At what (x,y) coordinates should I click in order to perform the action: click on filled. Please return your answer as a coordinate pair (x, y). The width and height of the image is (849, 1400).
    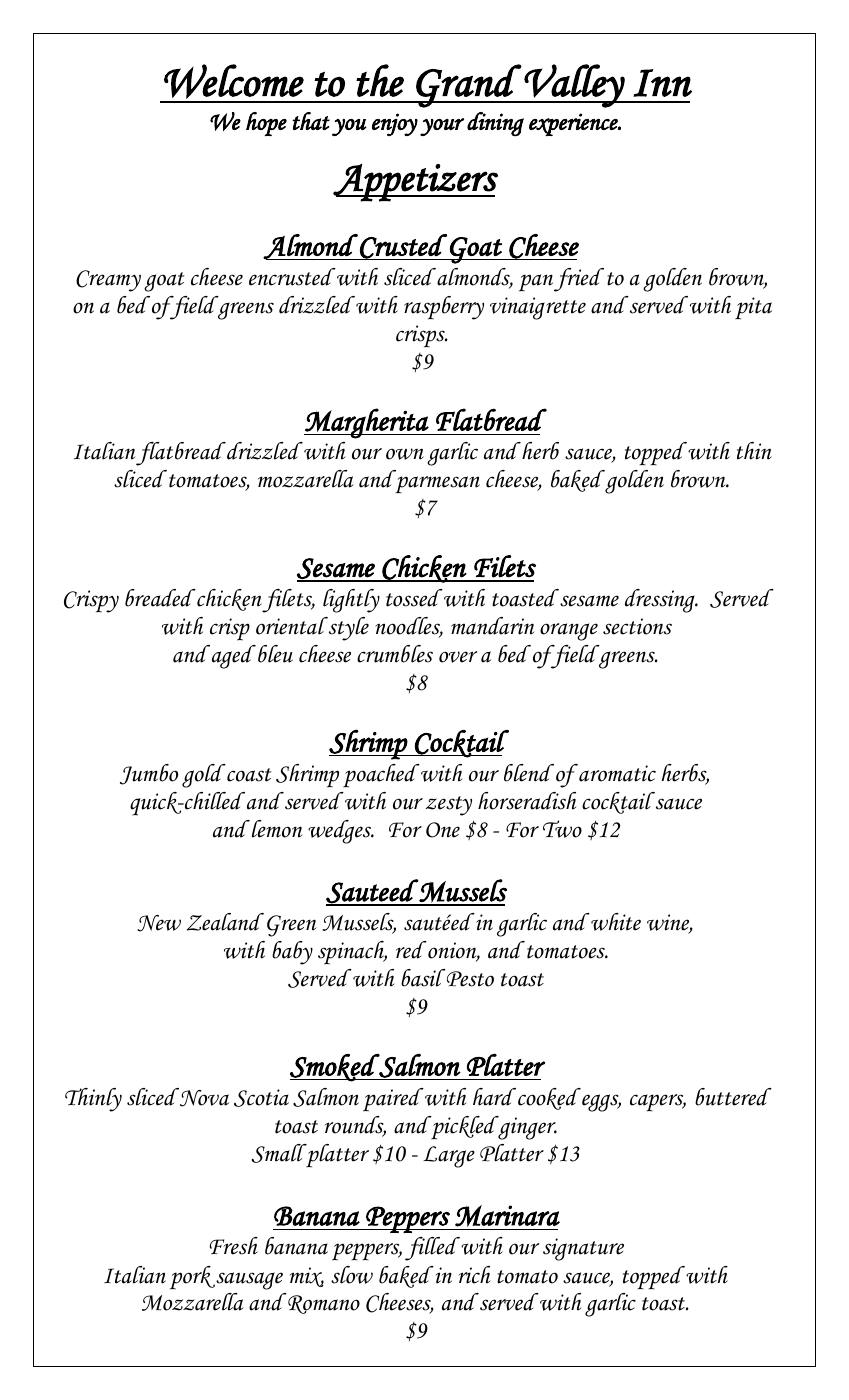
    Looking at the image, I should click on (432, 1249).
